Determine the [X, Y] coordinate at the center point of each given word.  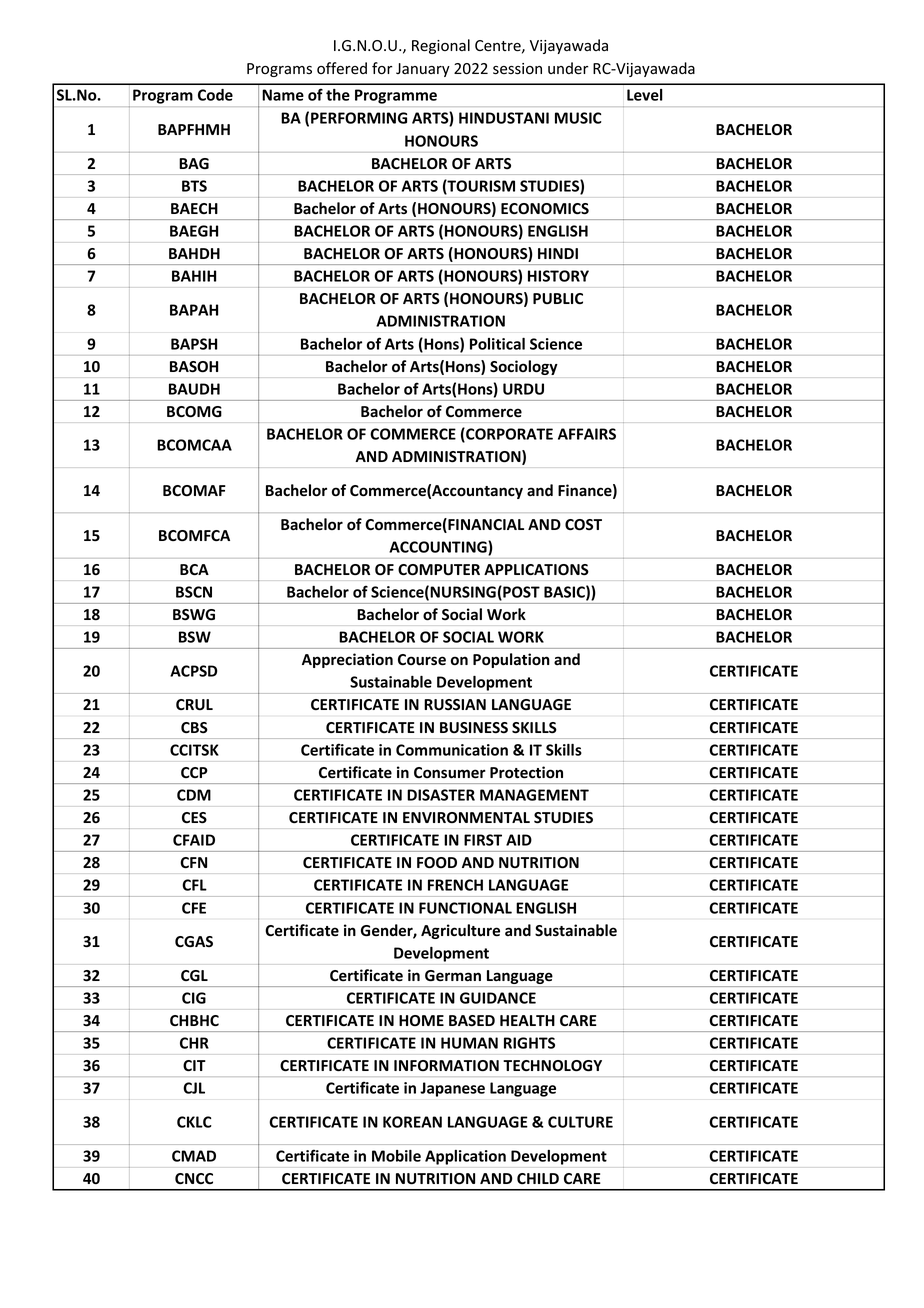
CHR [194, 1043]
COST [583, 525]
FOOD [437, 863]
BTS [194, 186]
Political [497, 344]
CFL [194, 885]
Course [422, 660]
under [568, 68]
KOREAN [412, 1122]
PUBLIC [558, 298]
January [423, 70]
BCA [194, 569]
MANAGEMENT [534, 795]
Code [215, 95]
